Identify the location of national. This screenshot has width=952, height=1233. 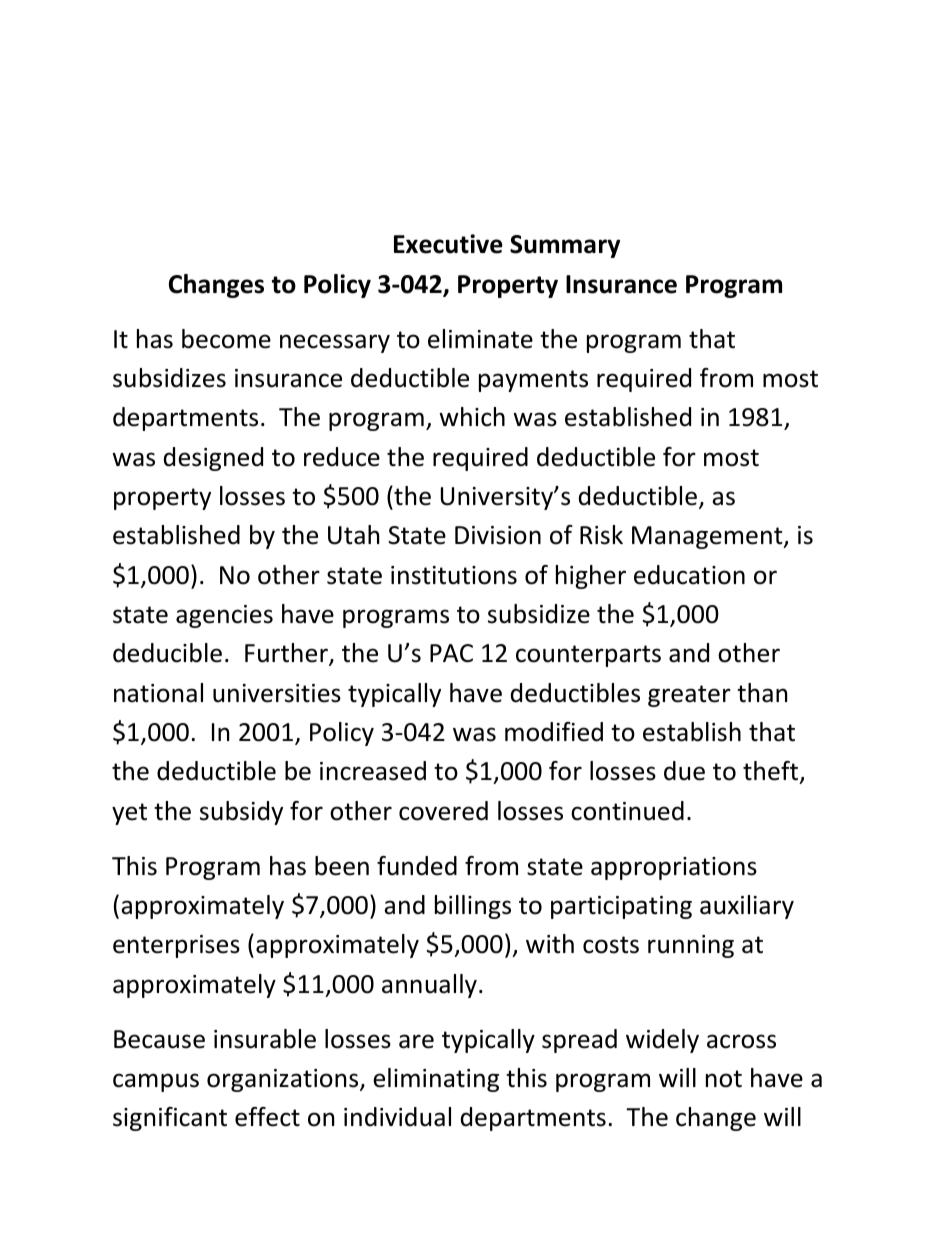
(158, 693).
